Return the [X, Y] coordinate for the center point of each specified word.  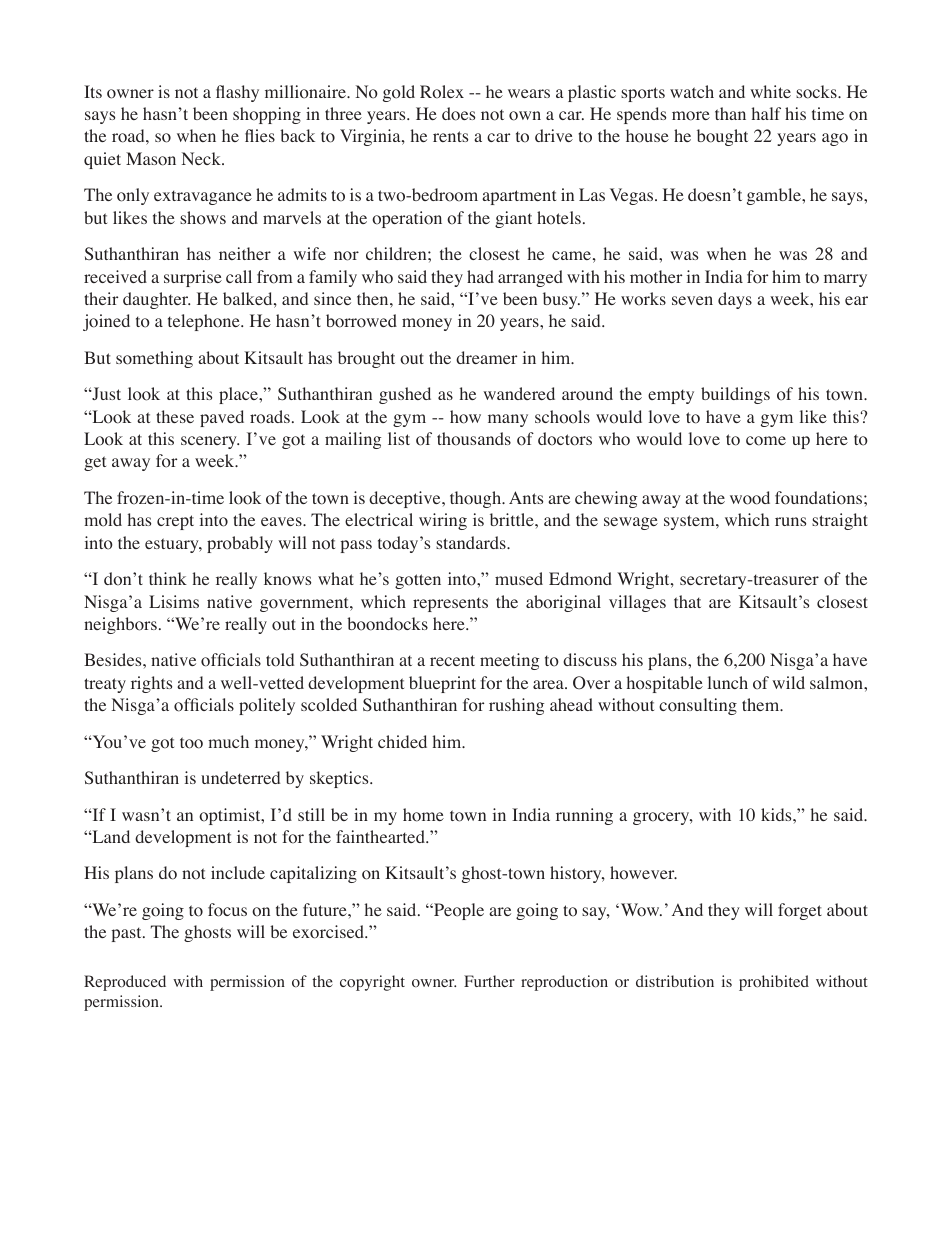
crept [175, 522]
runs [790, 521]
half [766, 113]
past [128, 934]
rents [450, 136]
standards [472, 542]
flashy [237, 93]
